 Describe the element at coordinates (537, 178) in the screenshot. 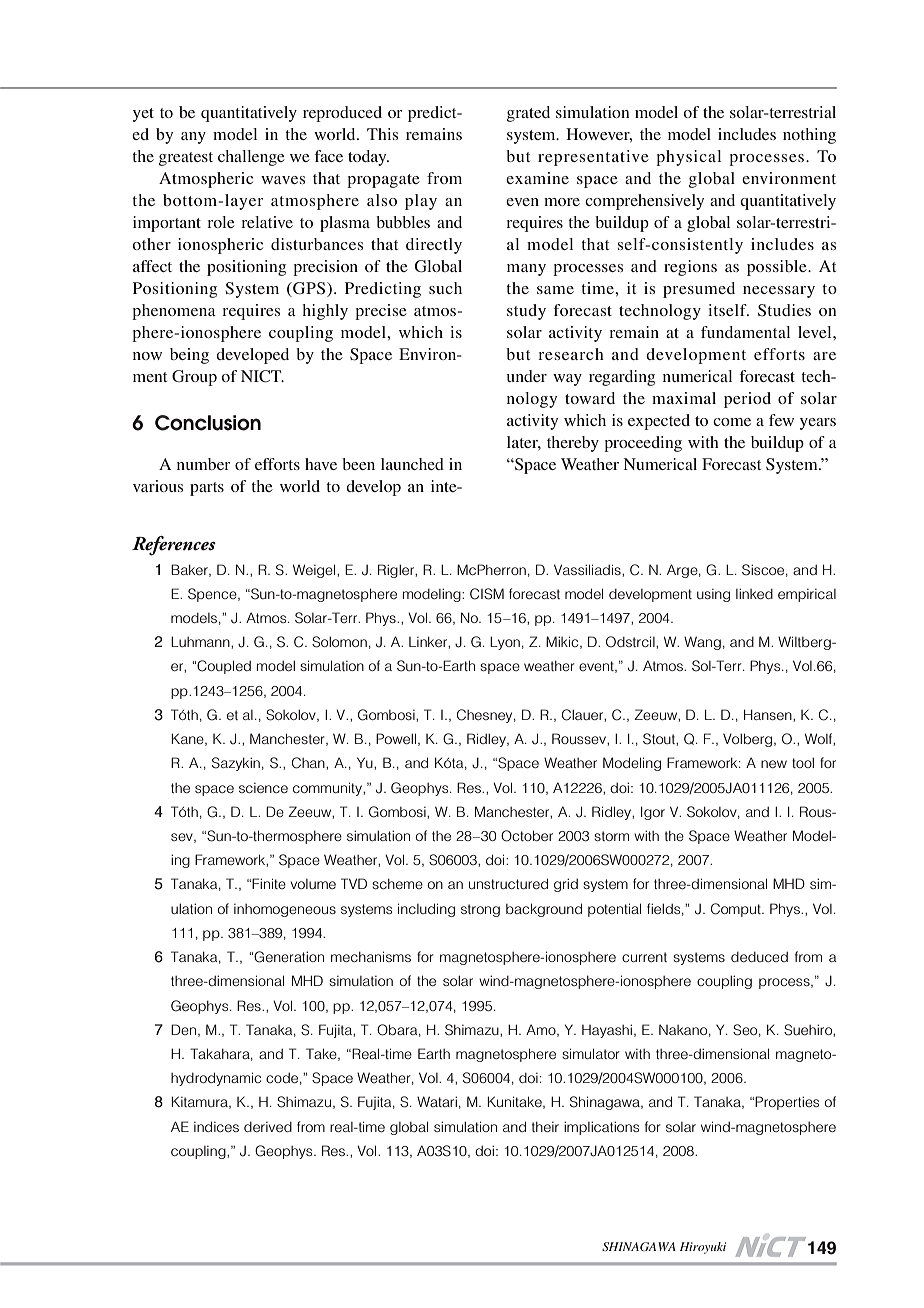

I see `examine` at that location.
